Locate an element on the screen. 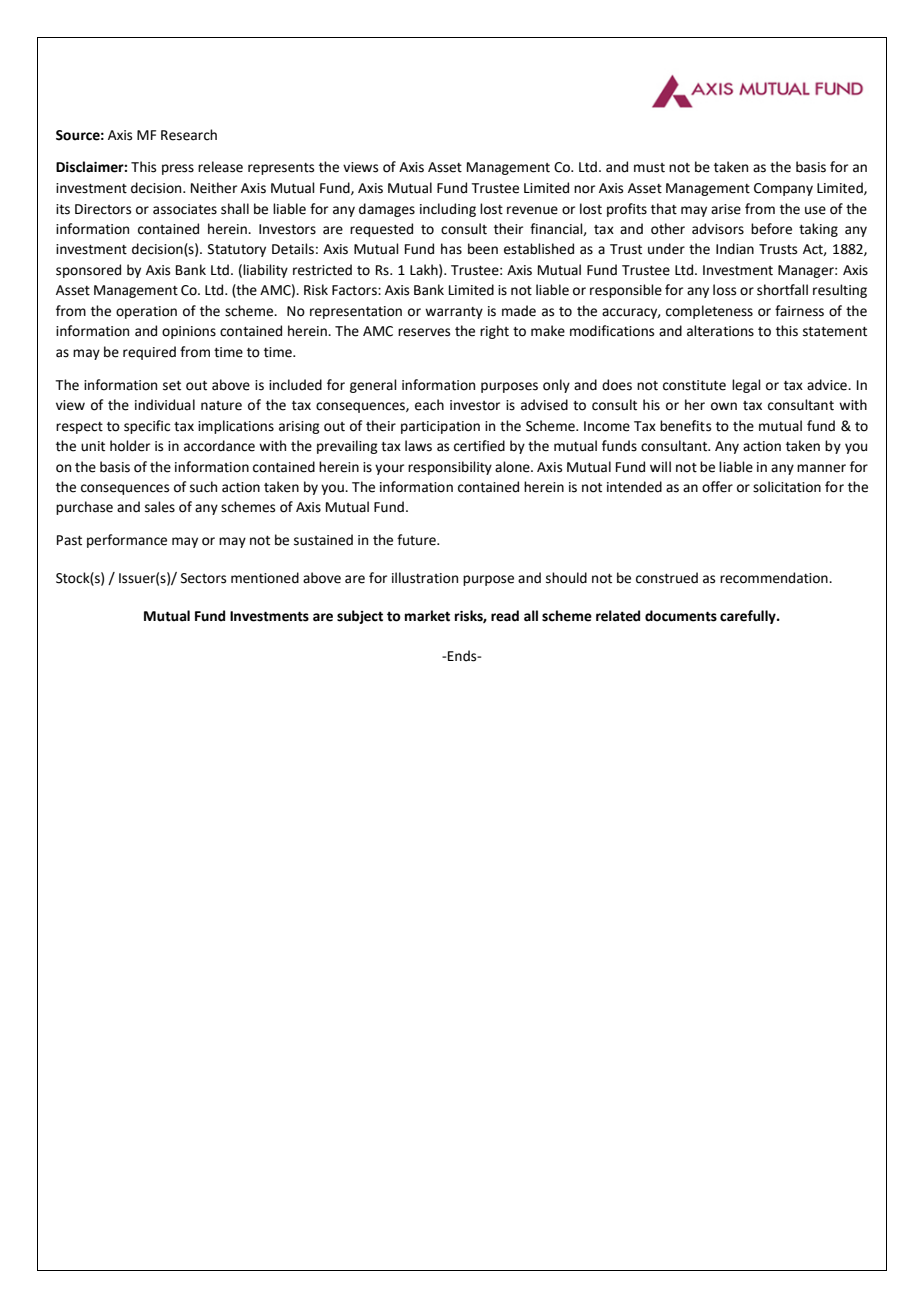  specific is located at coordinates (147, 427).
